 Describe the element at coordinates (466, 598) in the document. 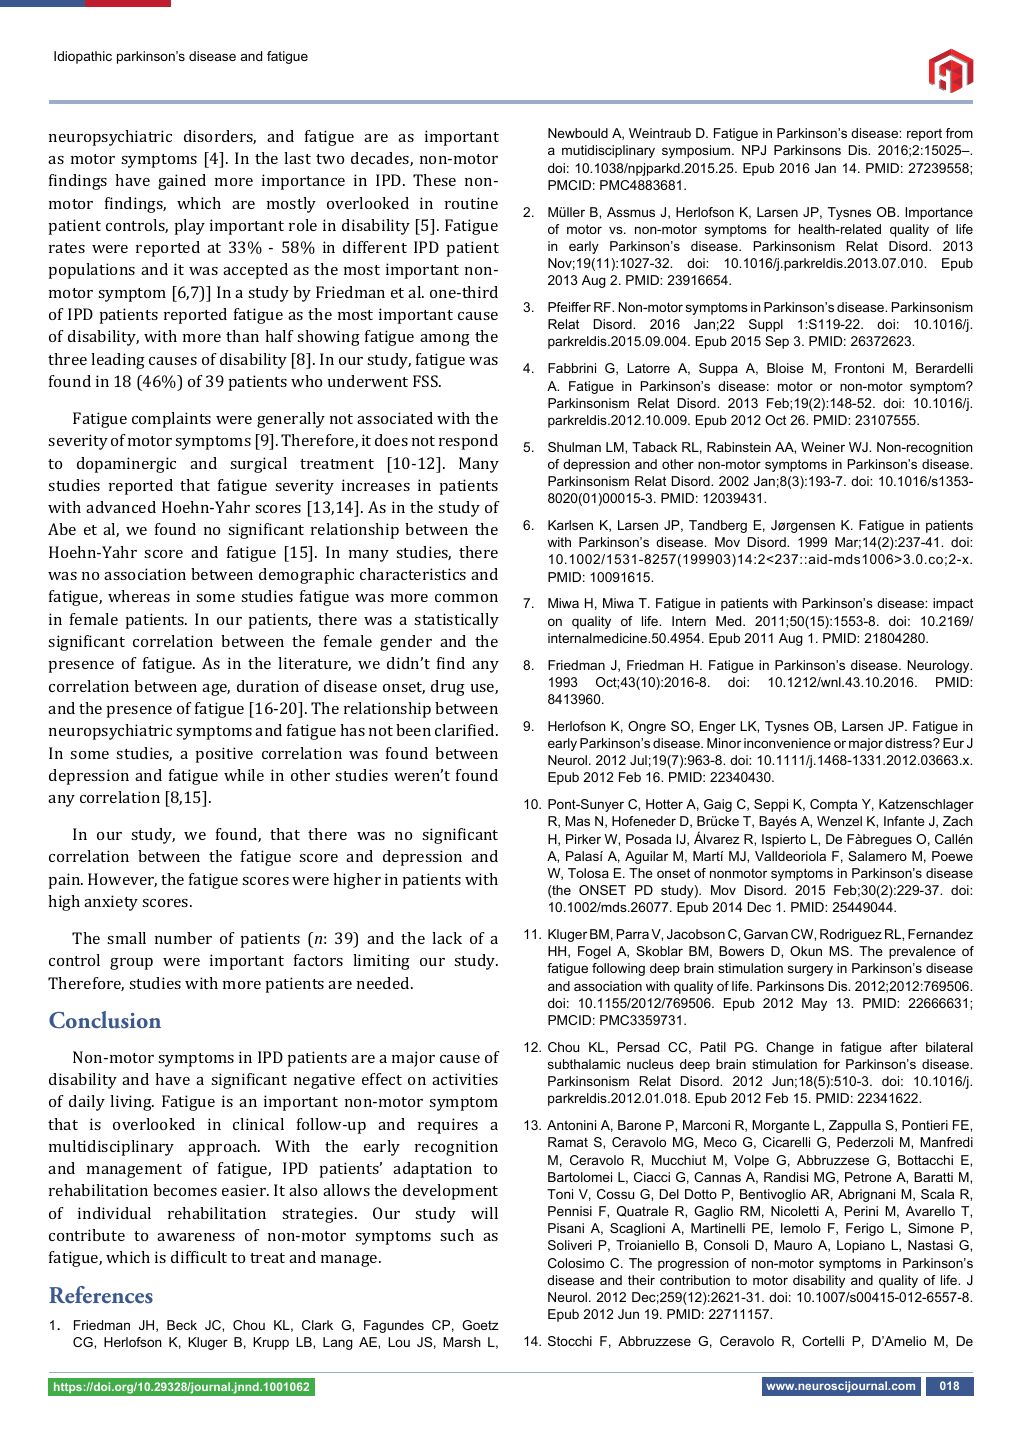

I see `common` at that location.
